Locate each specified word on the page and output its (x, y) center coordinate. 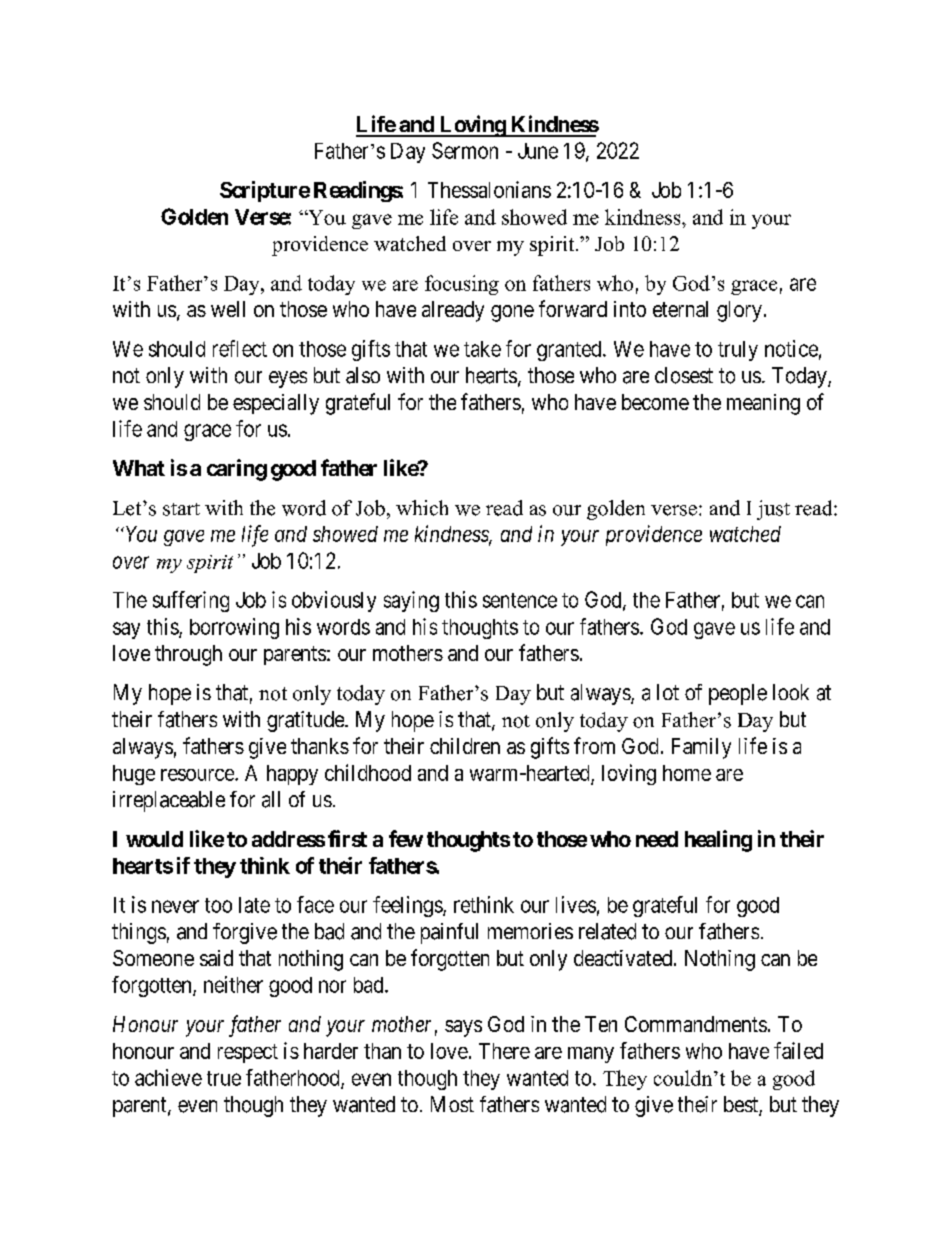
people (738, 694)
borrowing (234, 628)
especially (276, 404)
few (406, 838)
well (228, 309)
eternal (680, 309)
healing (718, 841)
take (482, 349)
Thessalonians (489, 189)
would (154, 839)
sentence (520, 600)
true (224, 1078)
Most (452, 1104)
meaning (763, 404)
